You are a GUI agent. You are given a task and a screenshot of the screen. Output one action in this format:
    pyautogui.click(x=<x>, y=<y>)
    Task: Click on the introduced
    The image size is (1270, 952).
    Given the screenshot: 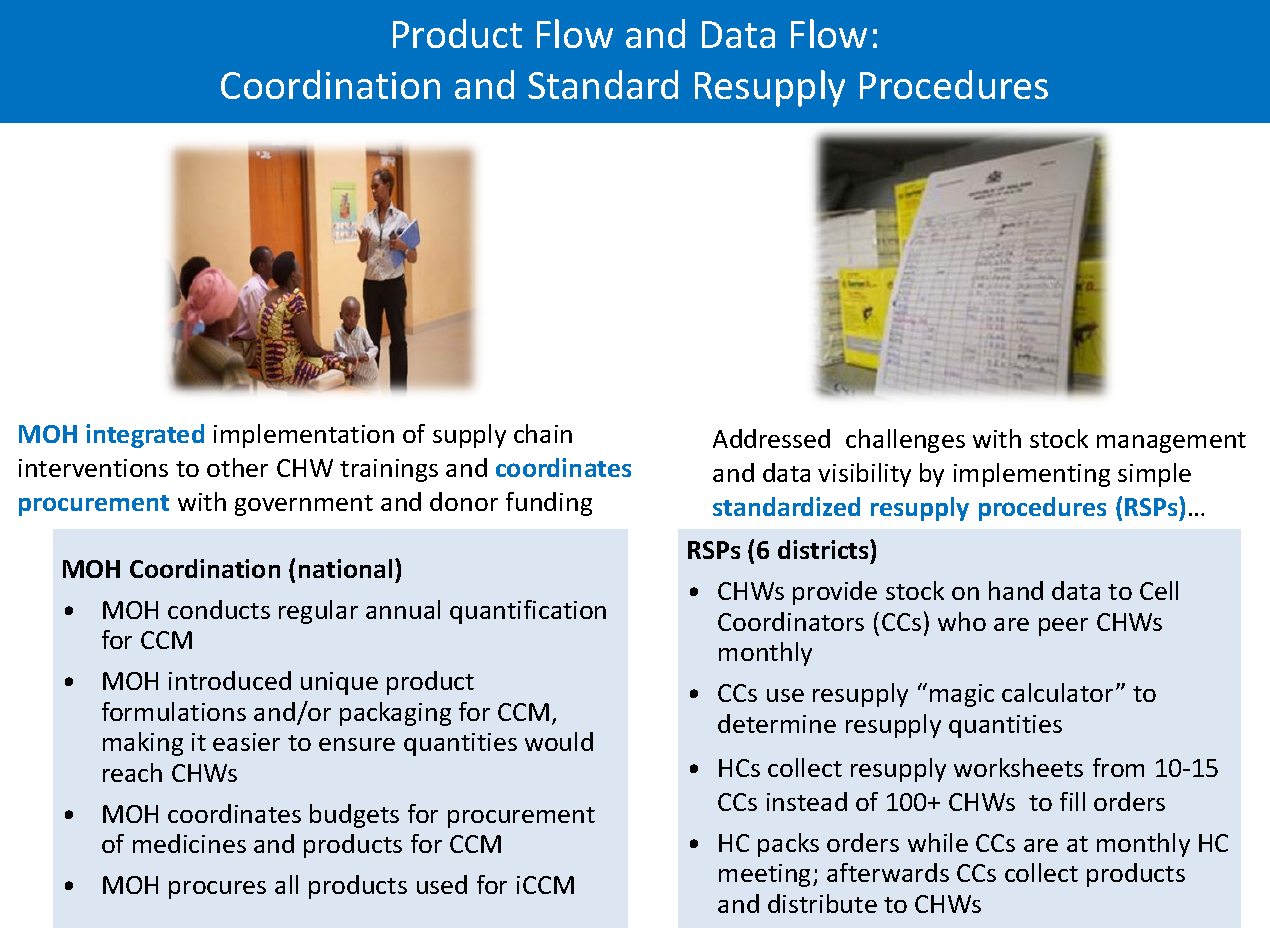 What is the action you would take?
    pyautogui.click(x=230, y=680)
